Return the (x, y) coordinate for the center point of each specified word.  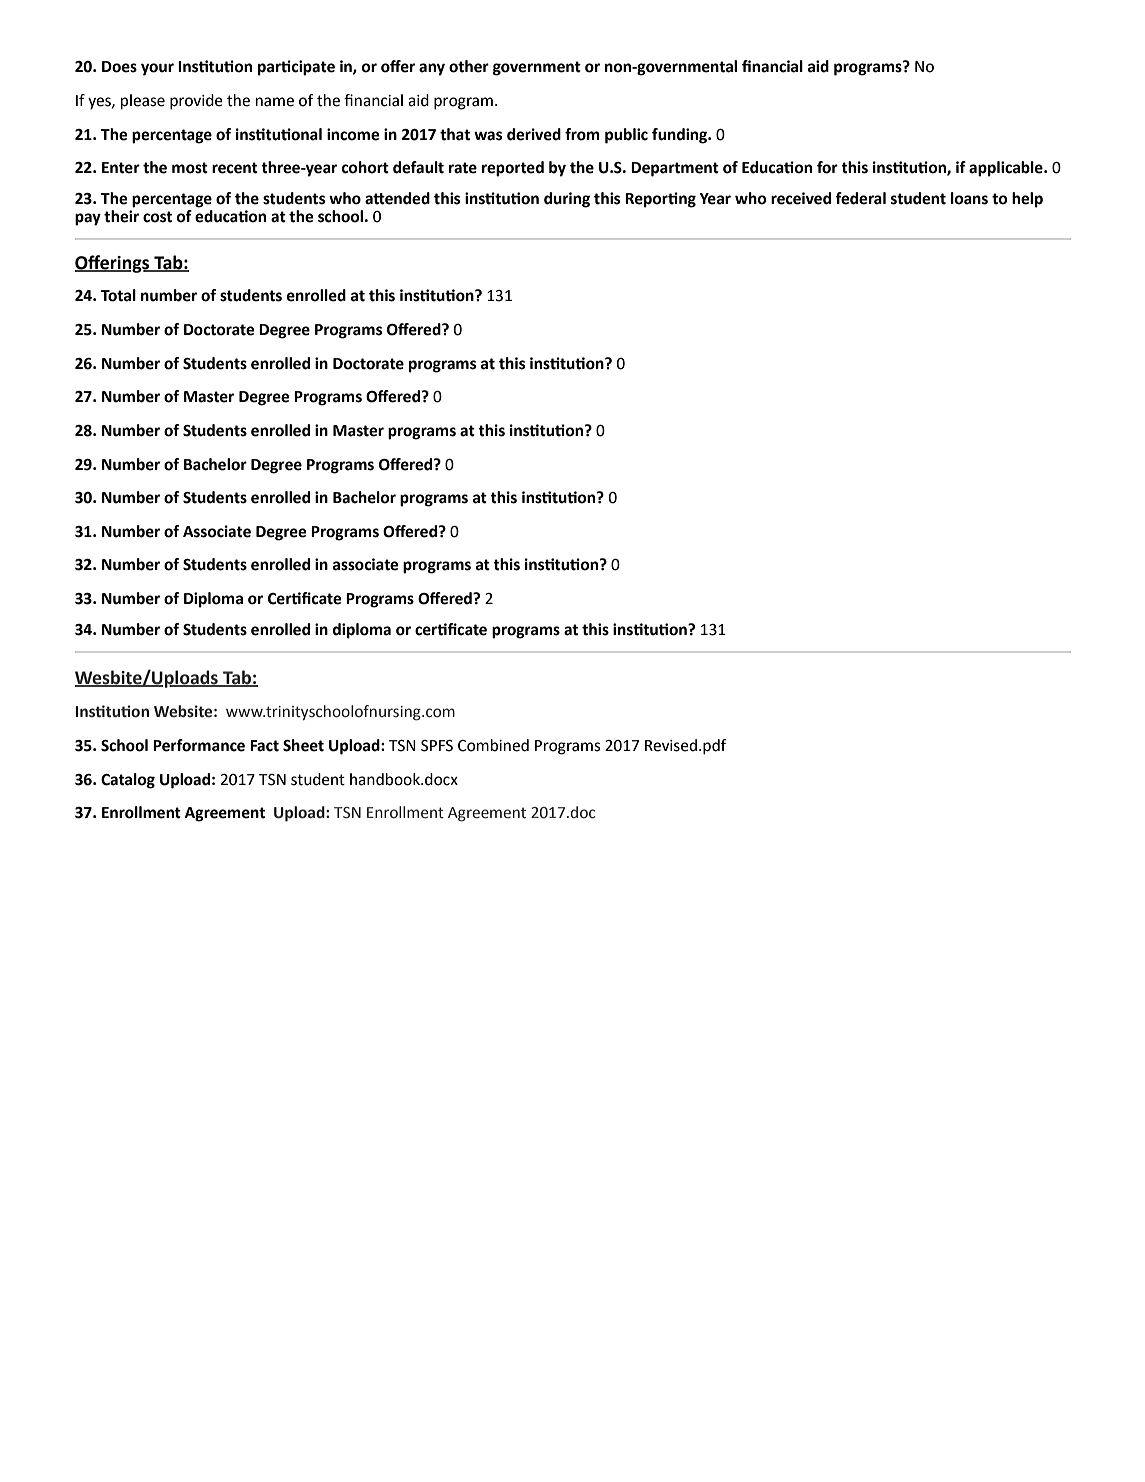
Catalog (128, 781)
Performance (199, 745)
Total (118, 295)
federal (860, 198)
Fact (264, 746)
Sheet (303, 745)
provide (196, 102)
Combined (493, 745)
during (567, 200)
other (469, 66)
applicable (1007, 169)
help (1027, 200)
